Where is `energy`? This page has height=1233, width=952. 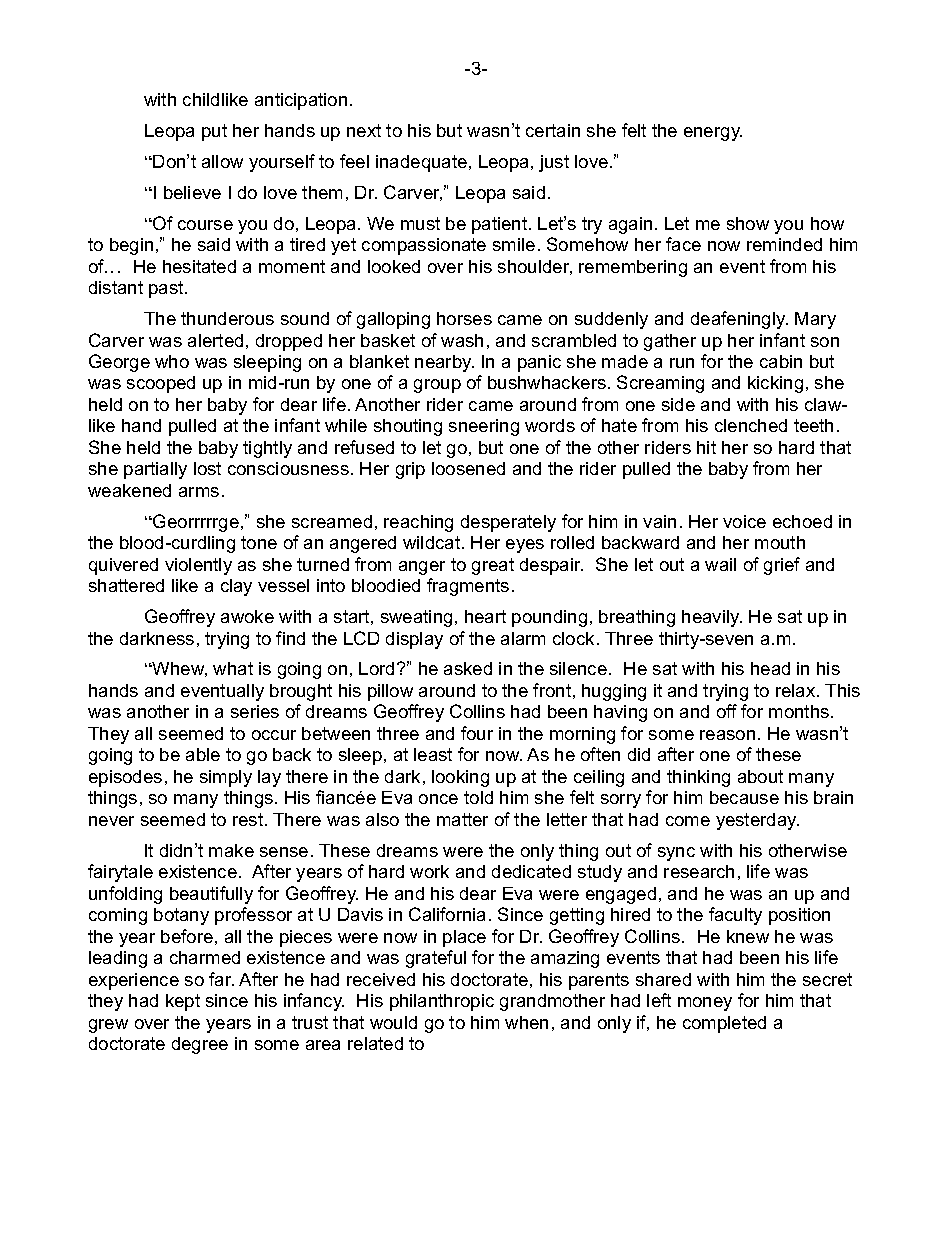 energy is located at coordinates (713, 134).
